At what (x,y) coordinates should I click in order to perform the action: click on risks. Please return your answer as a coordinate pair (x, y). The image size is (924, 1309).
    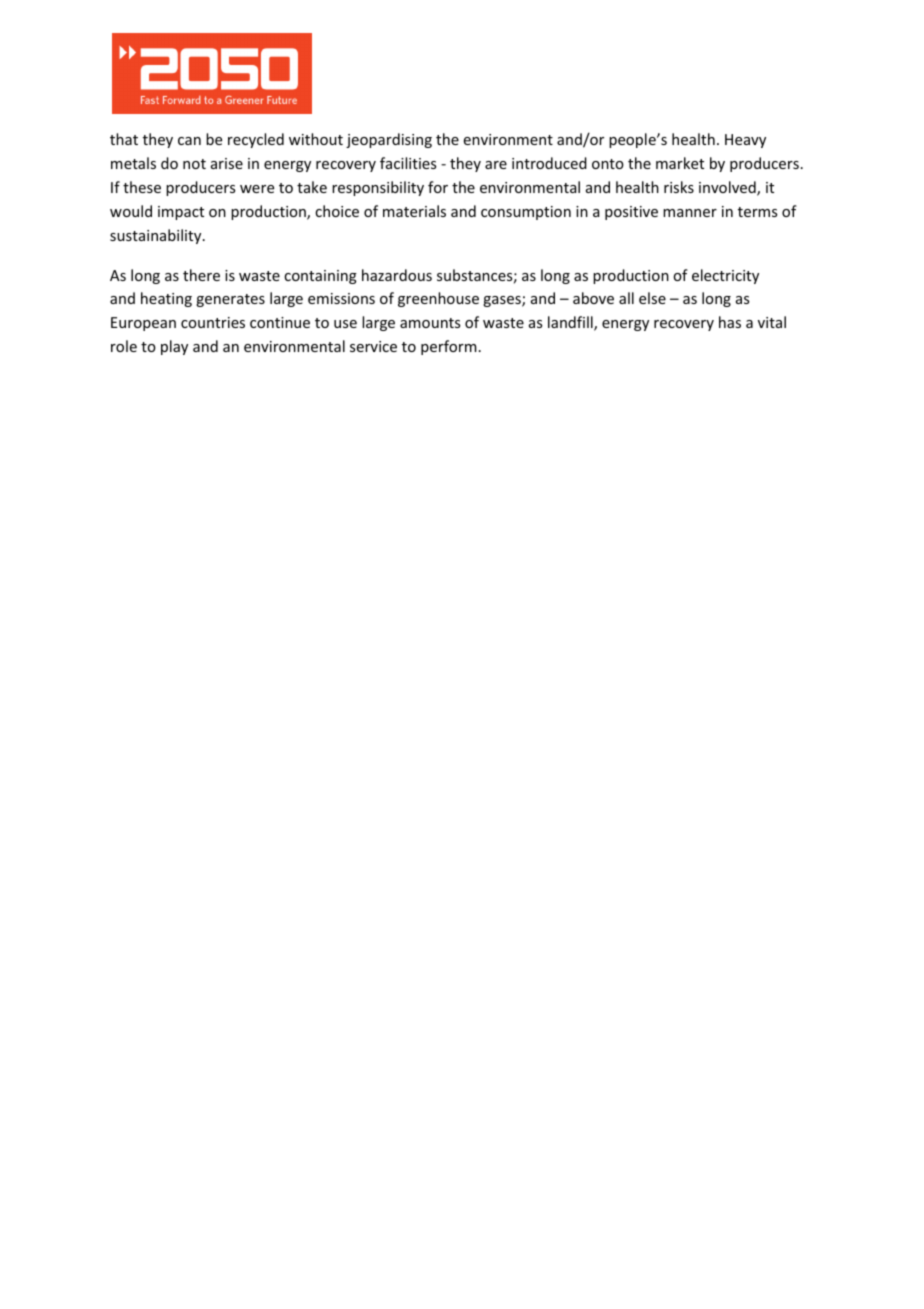
    Looking at the image, I should click on (679, 187).
